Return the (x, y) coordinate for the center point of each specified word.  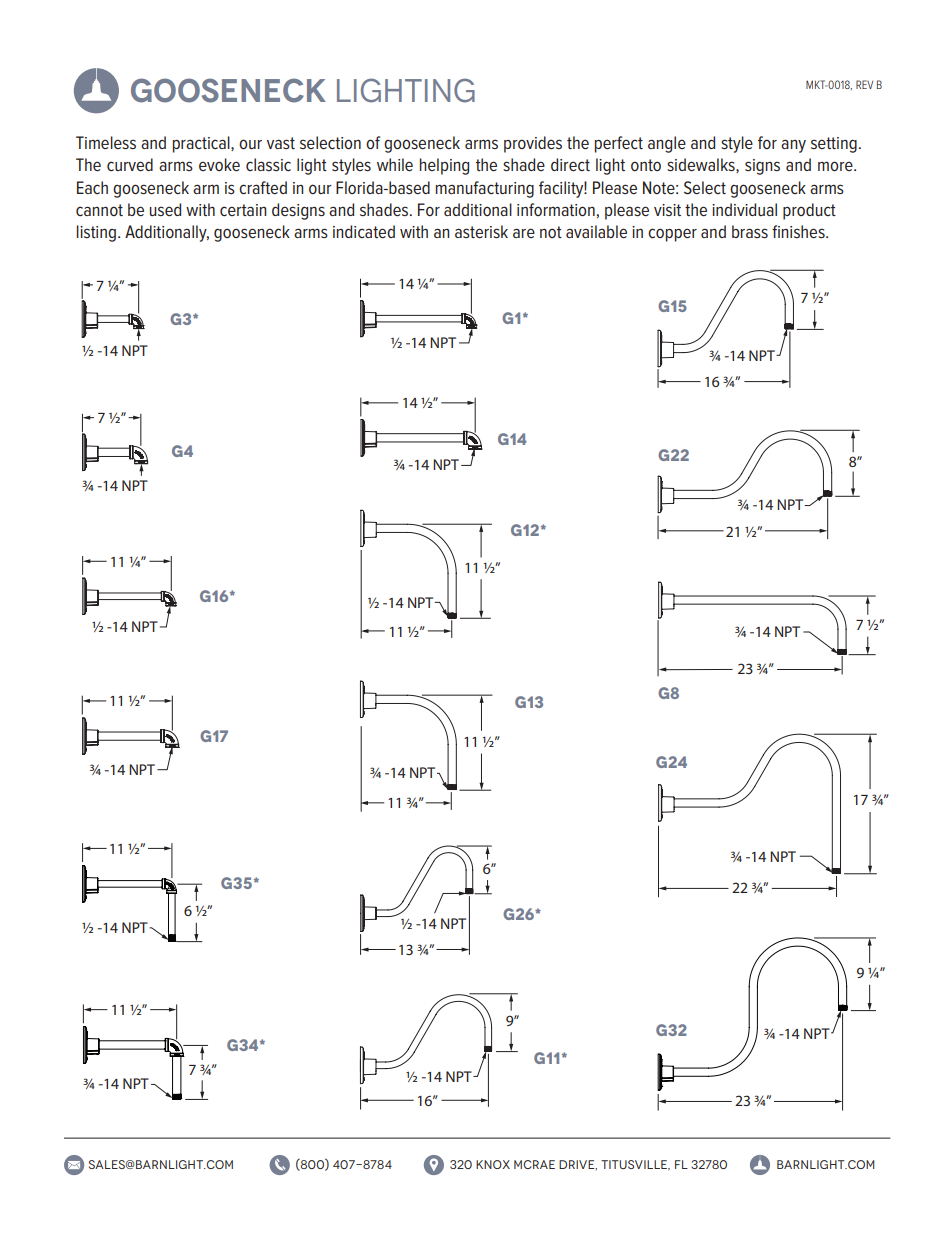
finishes (799, 231)
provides (533, 144)
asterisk (481, 231)
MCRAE (534, 1164)
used (165, 209)
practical (202, 144)
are (524, 233)
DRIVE (578, 1165)
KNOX (493, 1164)
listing (96, 233)
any (793, 146)
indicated (364, 231)
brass (750, 231)
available (596, 231)
